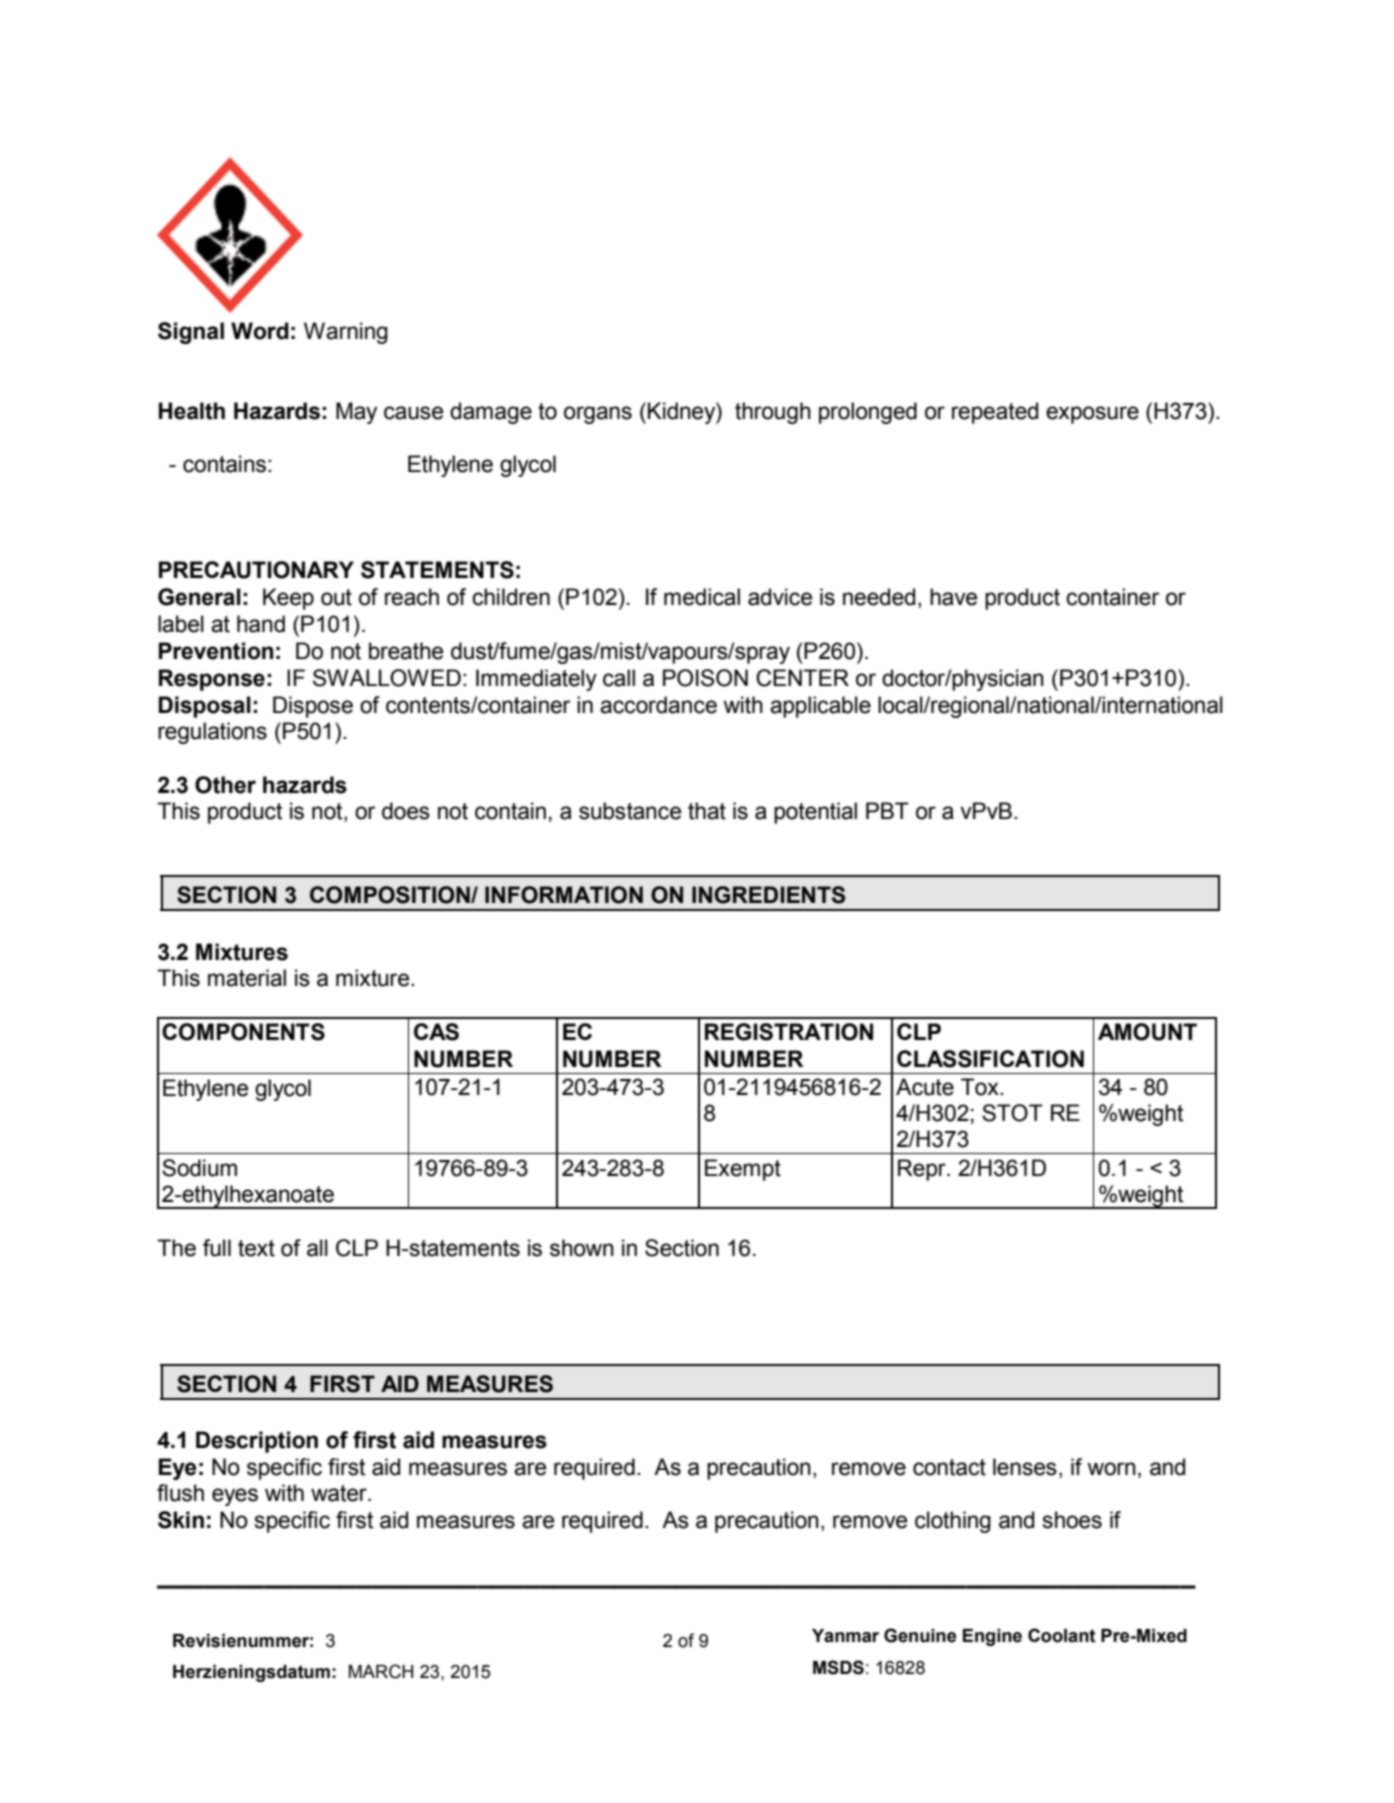 The image size is (1394, 1803). What do you see at coordinates (260, 331) in the page?
I see `Word` at bounding box center [260, 331].
